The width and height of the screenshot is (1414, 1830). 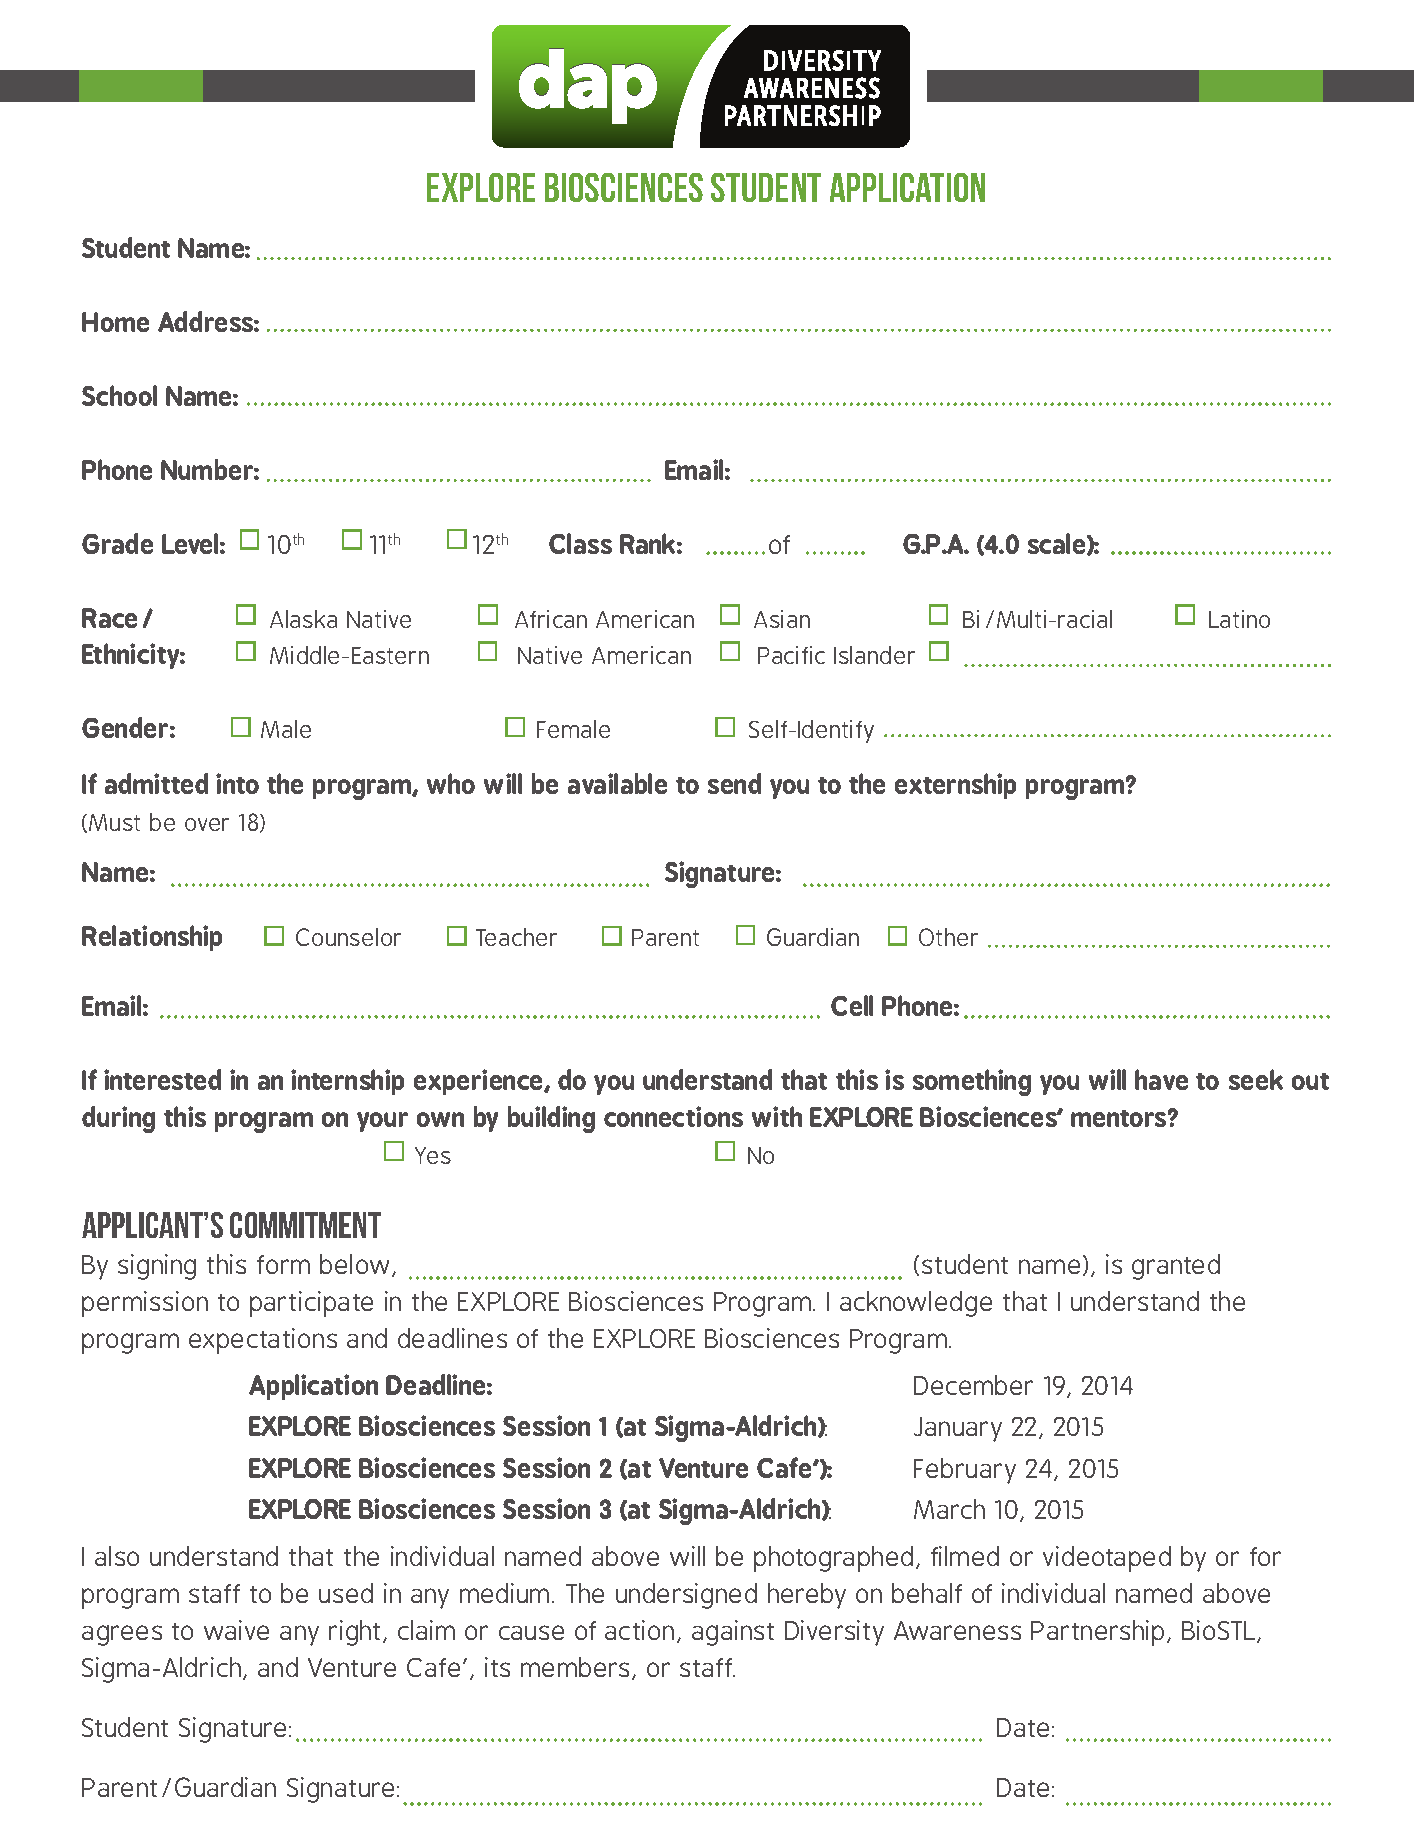 I want to click on over, so click(x=207, y=824).
